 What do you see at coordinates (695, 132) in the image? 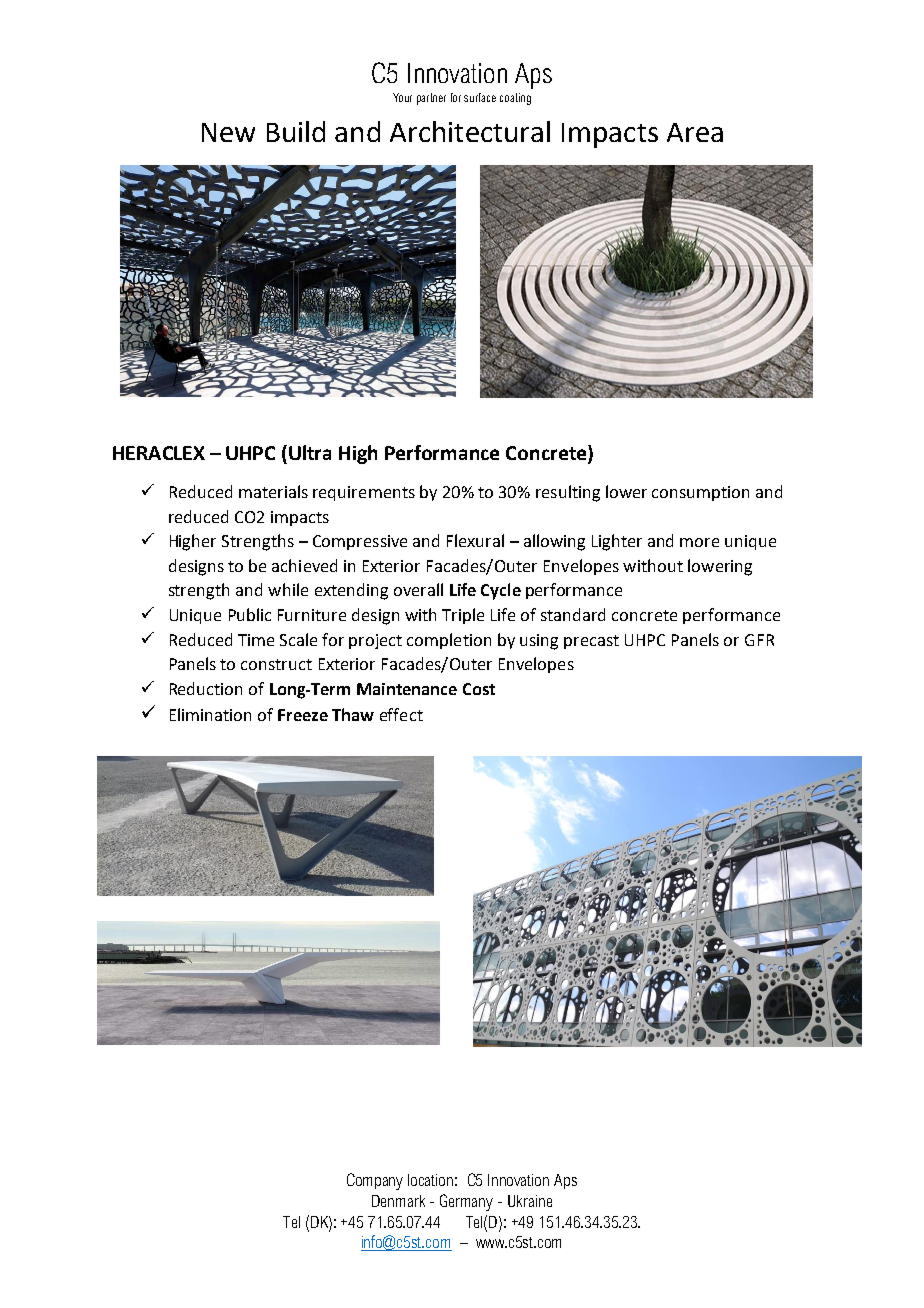
I see `Area` at bounding box center [695, 132].
